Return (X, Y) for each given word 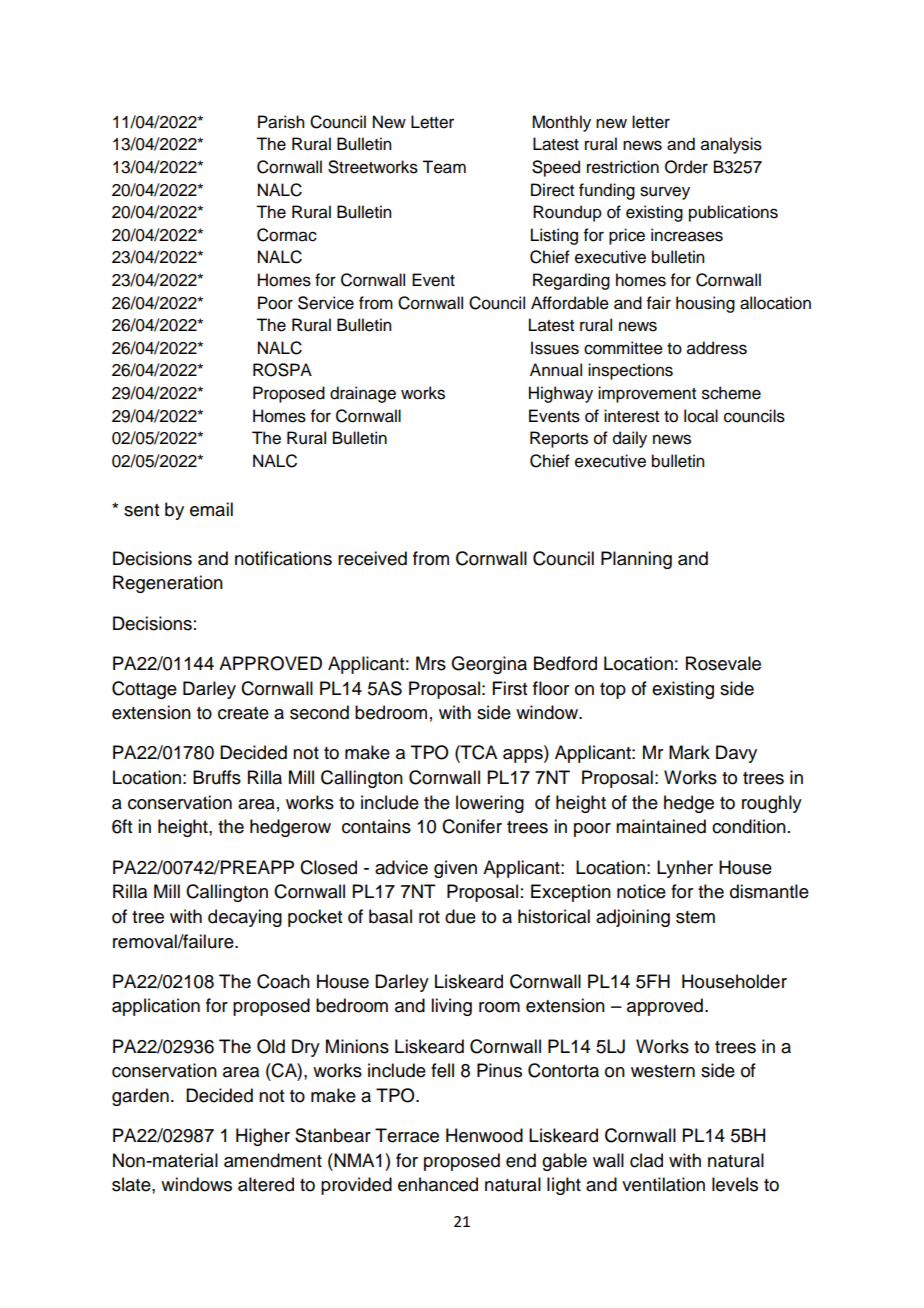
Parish (281, 122)
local (701, 416)
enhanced (438, 1184)
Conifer (472, 826)
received (372, 558)
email (211, 509)
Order (686, 167)
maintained (661, 826)
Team (444, 167)
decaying (245, 918)
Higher (263, 1137)
